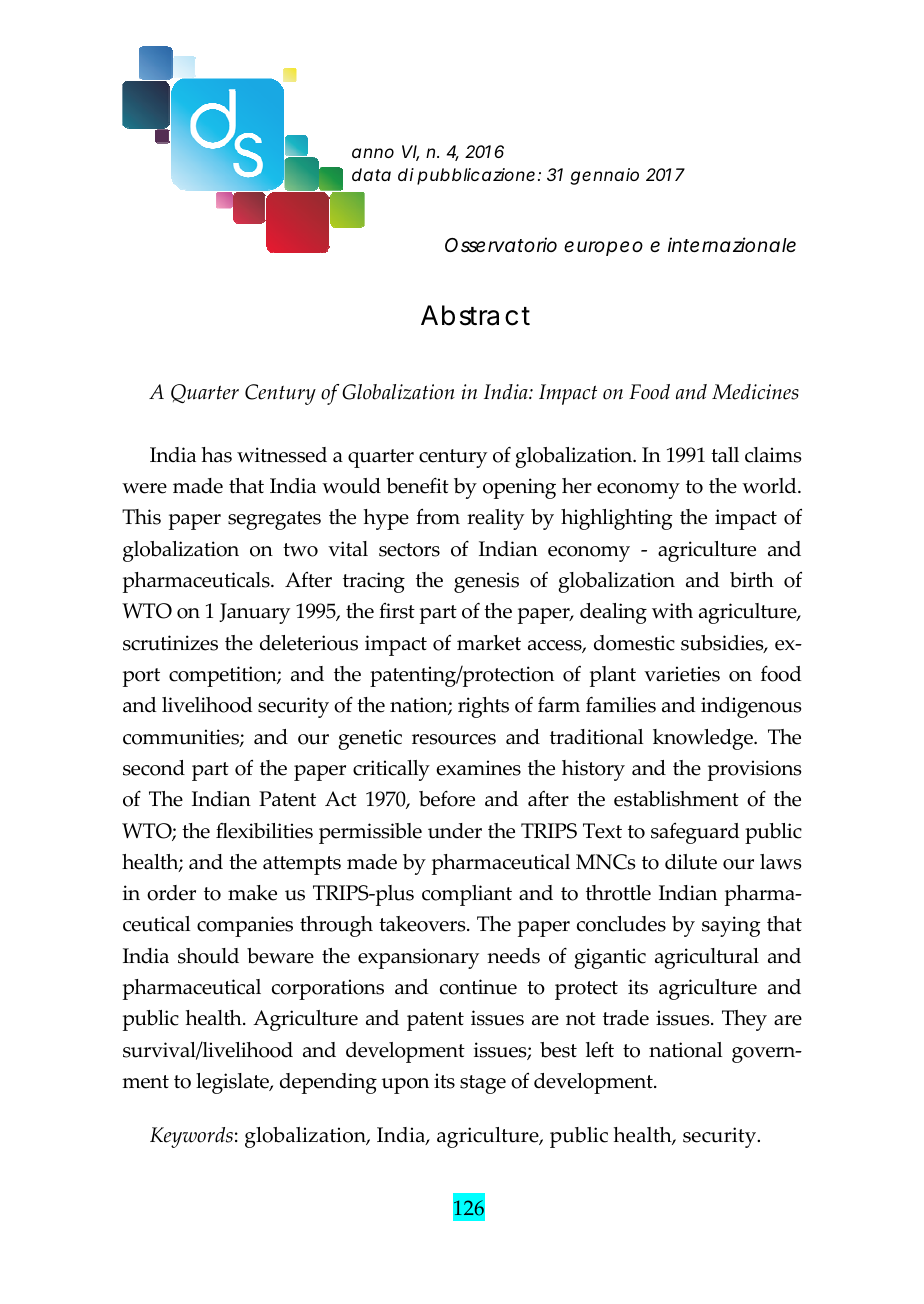  Describe the element at coordinates (475, 315) in the screenshot. I see `Abstract` at that location.
